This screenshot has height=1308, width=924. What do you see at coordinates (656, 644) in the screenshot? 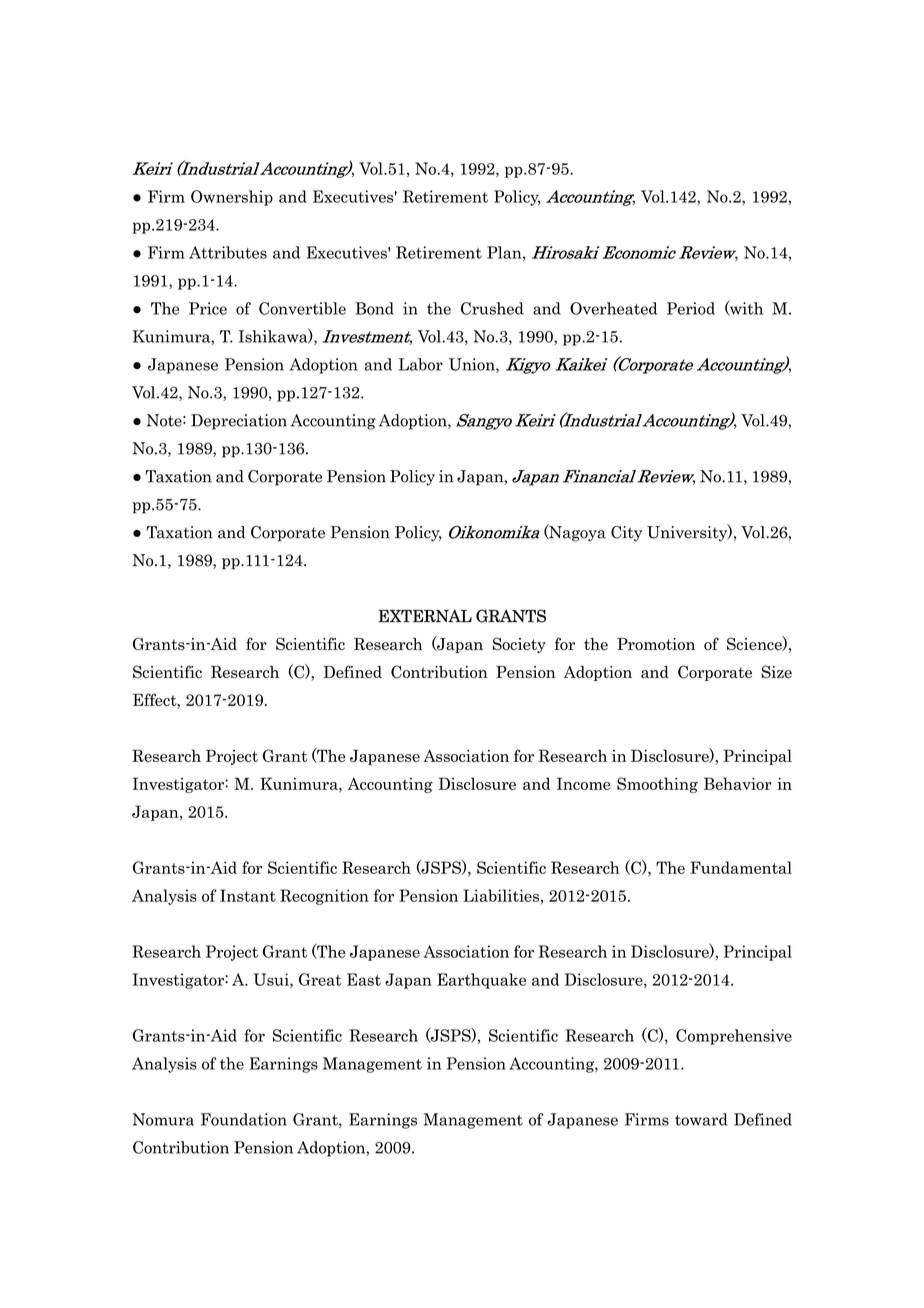
I see `Promotion` at bounding box center [656, 644].
